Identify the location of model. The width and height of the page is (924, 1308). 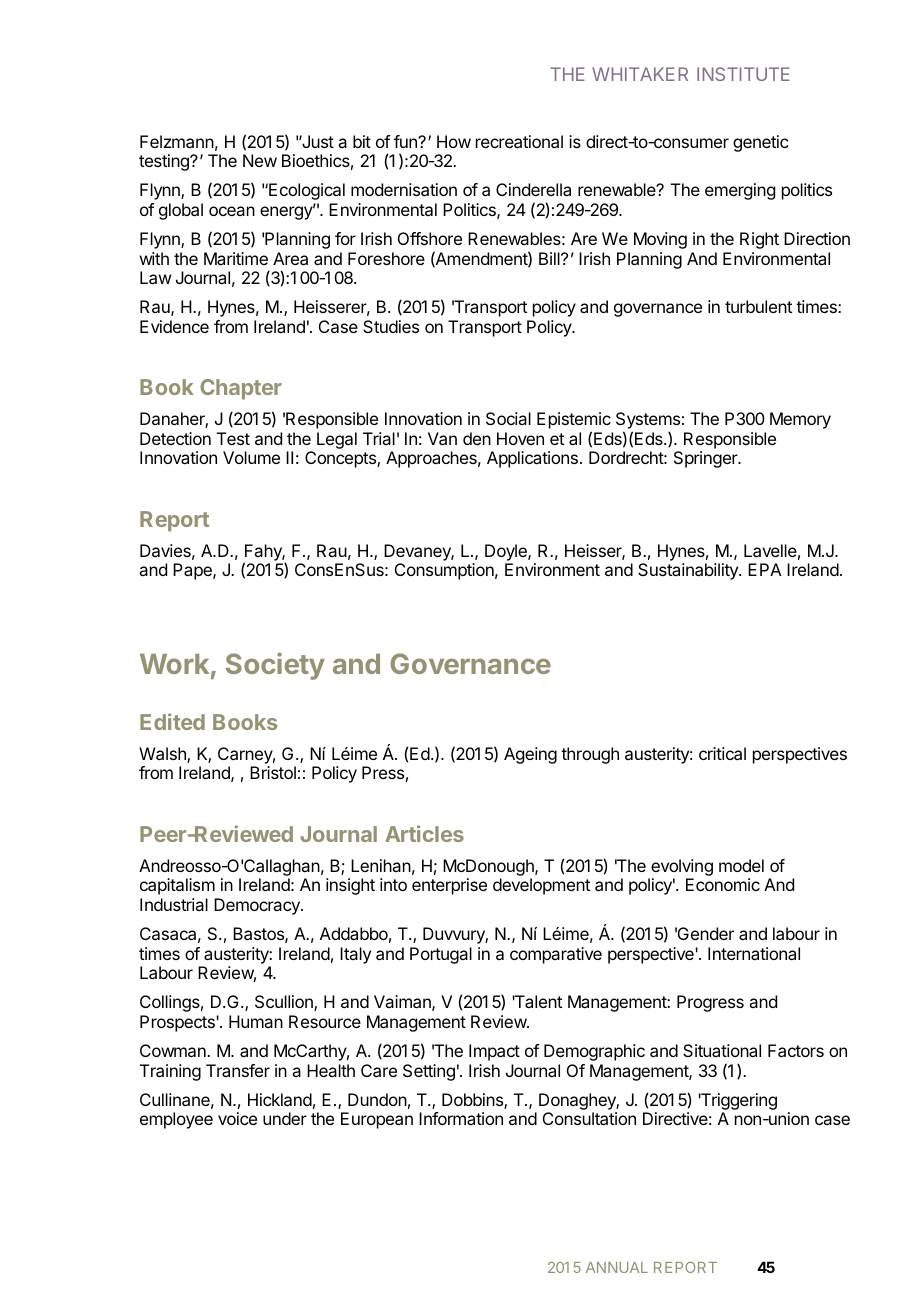
(741, 865).
